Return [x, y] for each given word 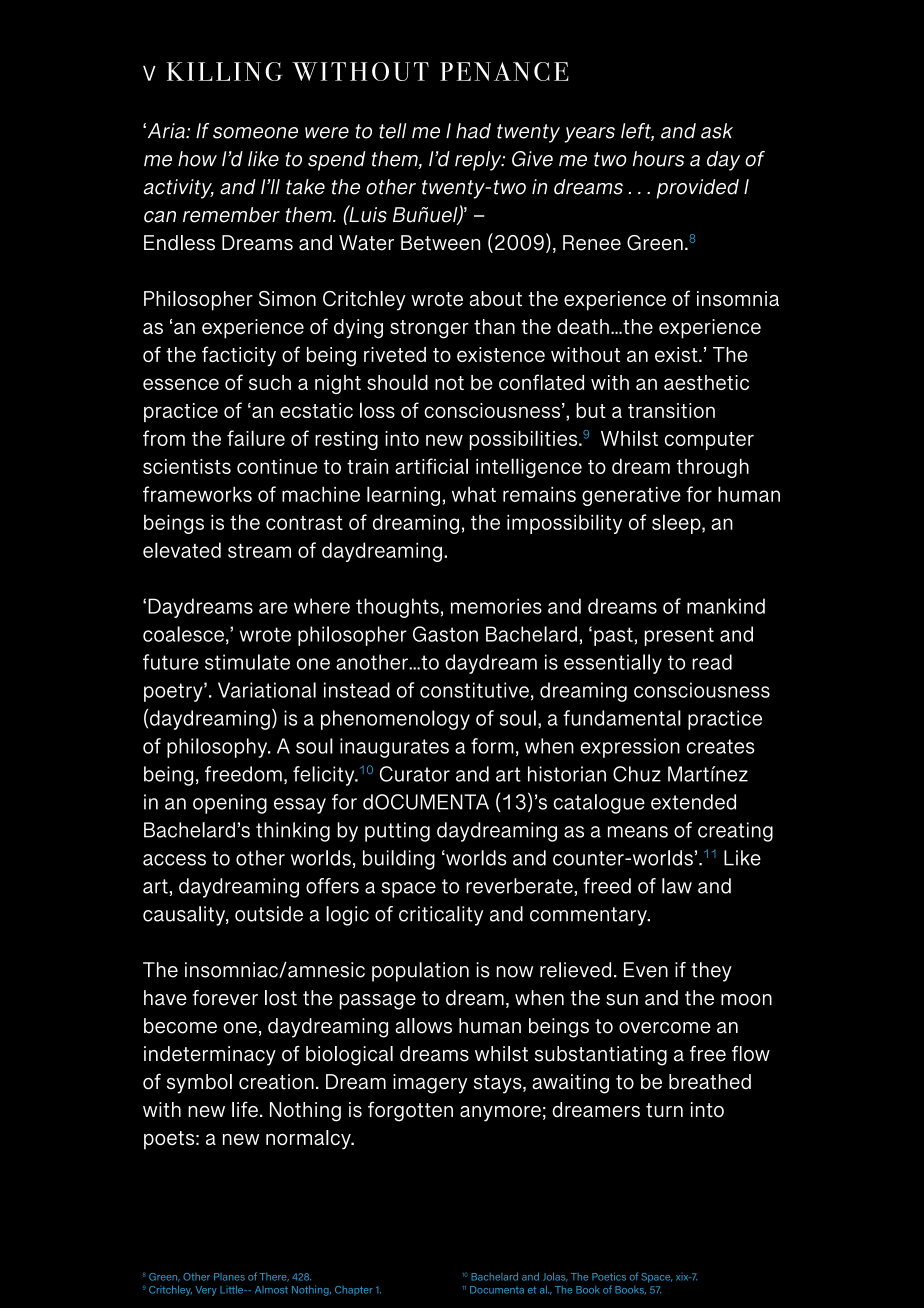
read [712, 662]
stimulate [247, 662]
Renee [592, 243]
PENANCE [504, 71]
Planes [229, 1277]
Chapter [354, 1291]
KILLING [225, 71]
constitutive [474, 690]
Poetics [609, 1276]
